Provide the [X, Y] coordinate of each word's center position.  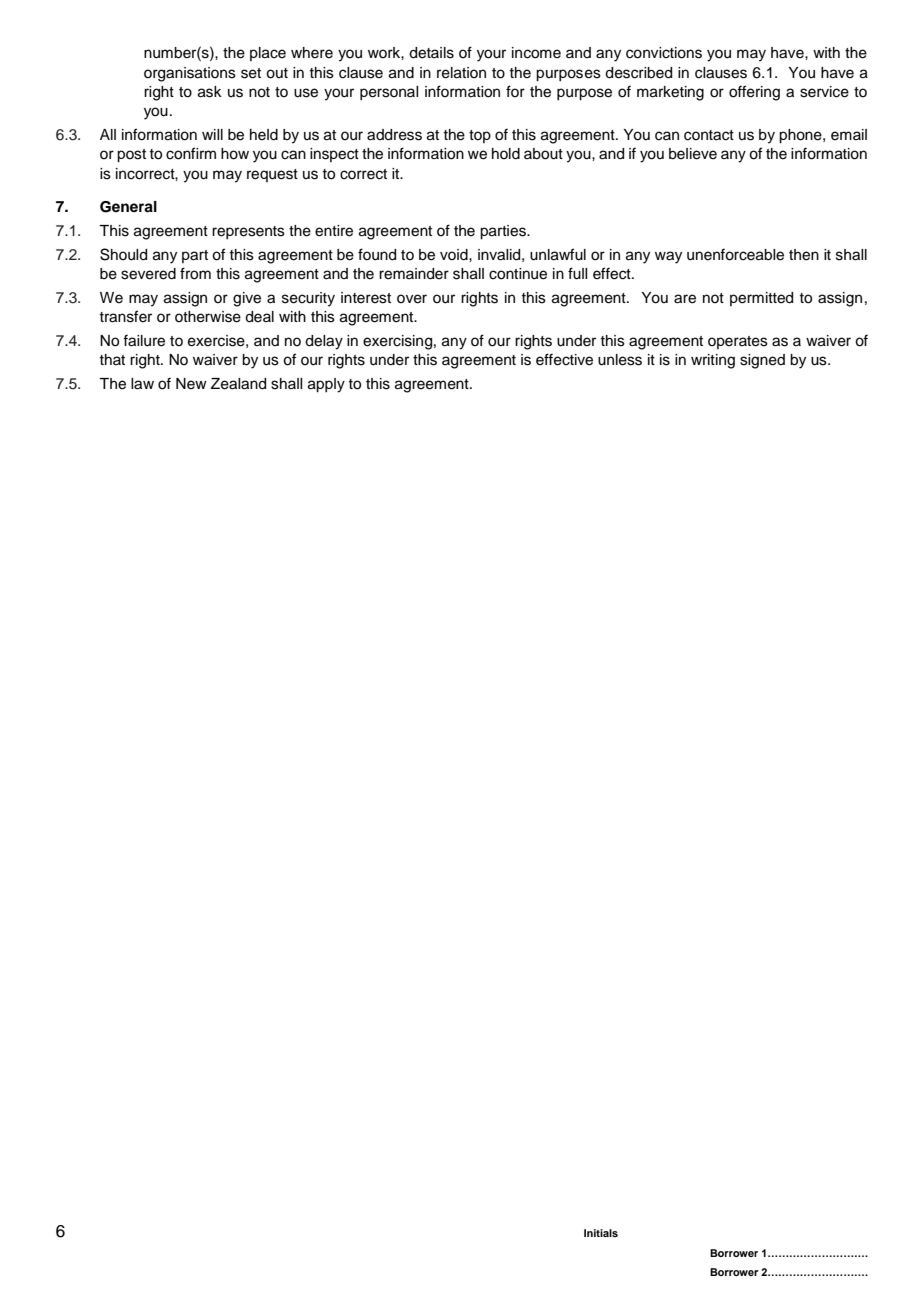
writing [713, 361]
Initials [601, 1233]
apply [326, 385]
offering [754, 93]
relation [461, 73]
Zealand [238, 384]
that [112, 359]
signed [762, 361]
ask [210, 92]
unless [620, 360]
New [191, 384]
